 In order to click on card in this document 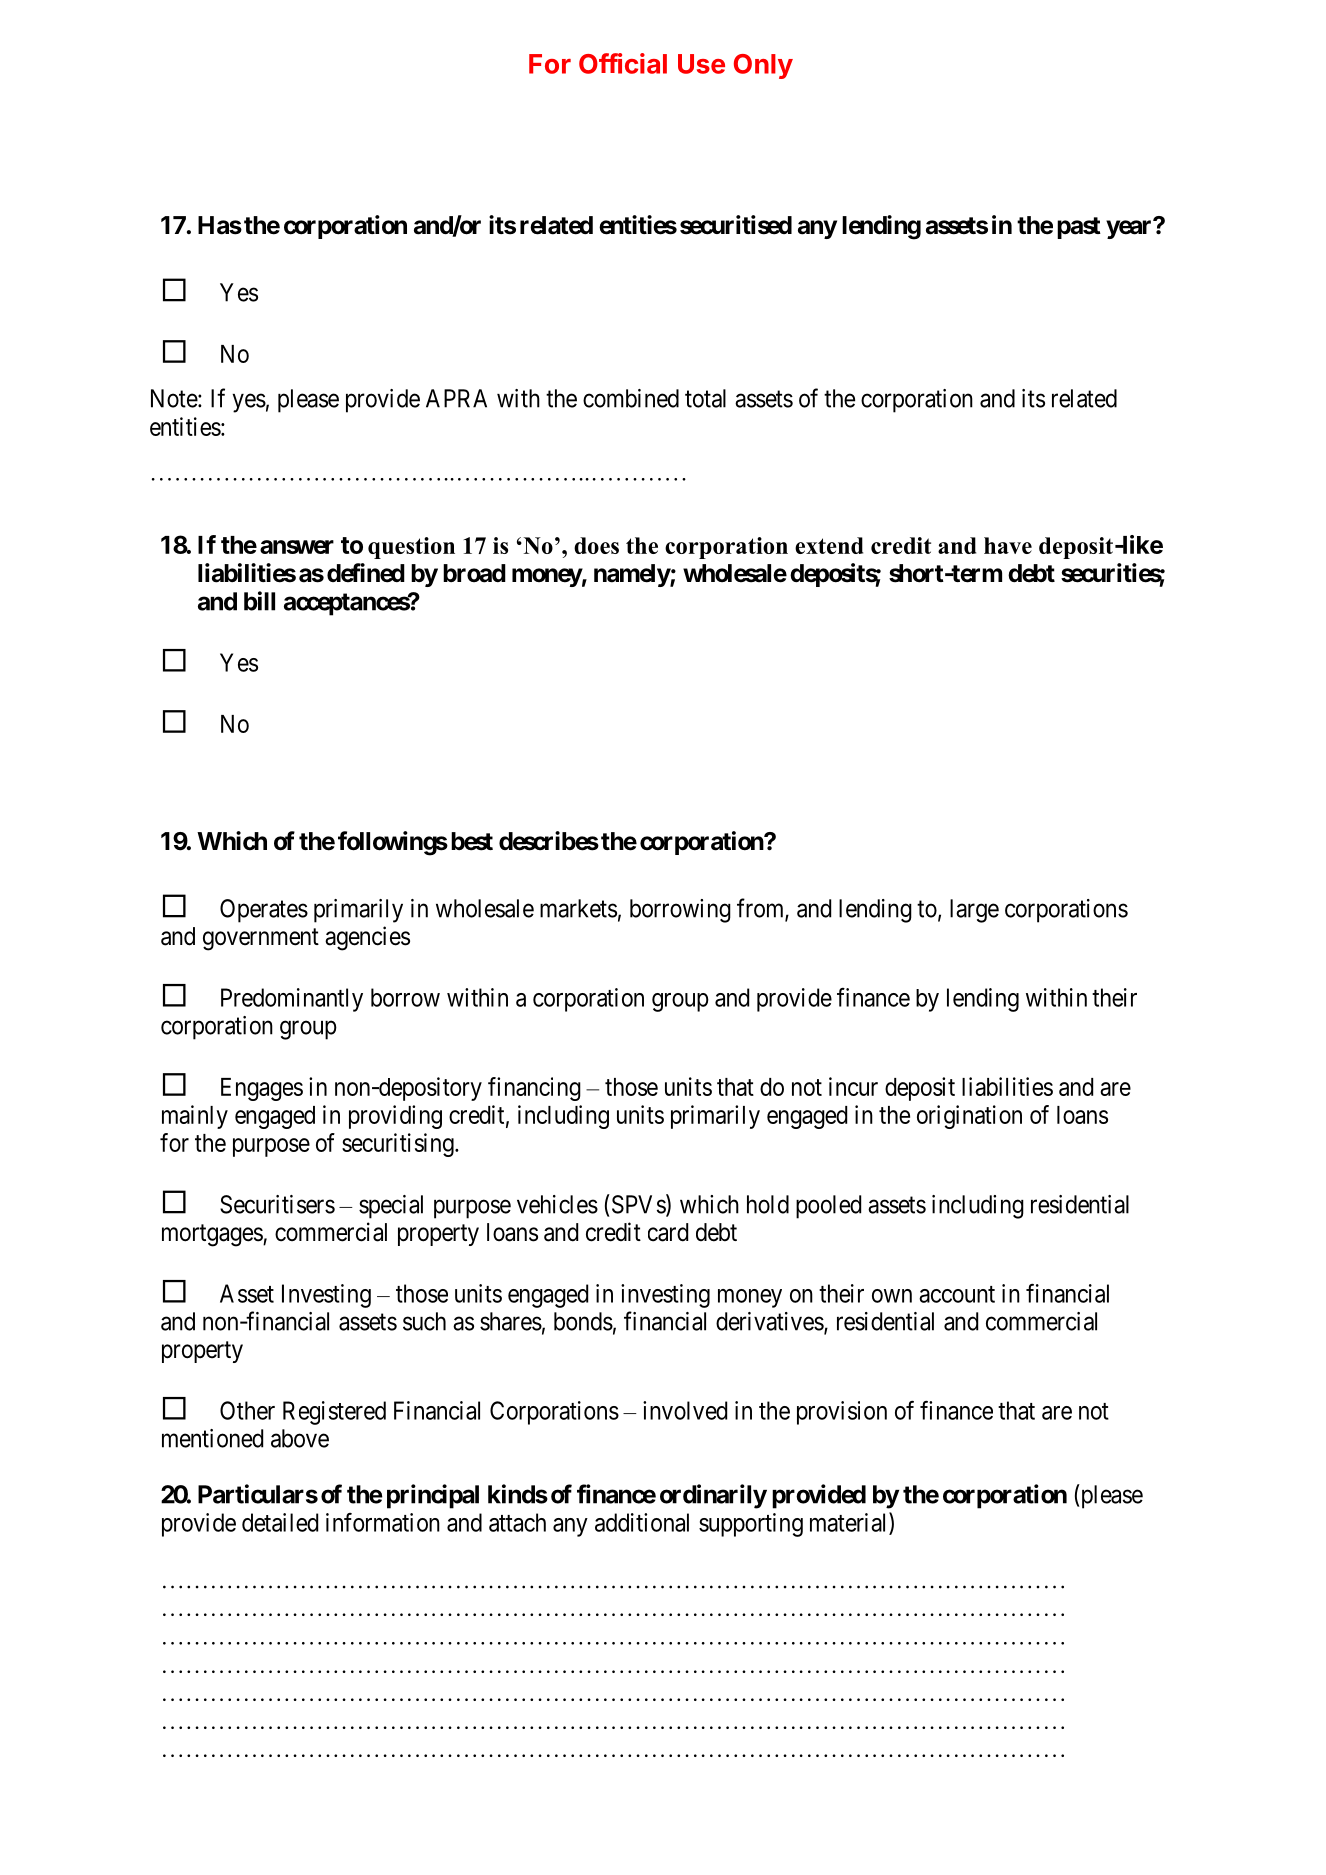, I will do `click(668, 1232)`.
